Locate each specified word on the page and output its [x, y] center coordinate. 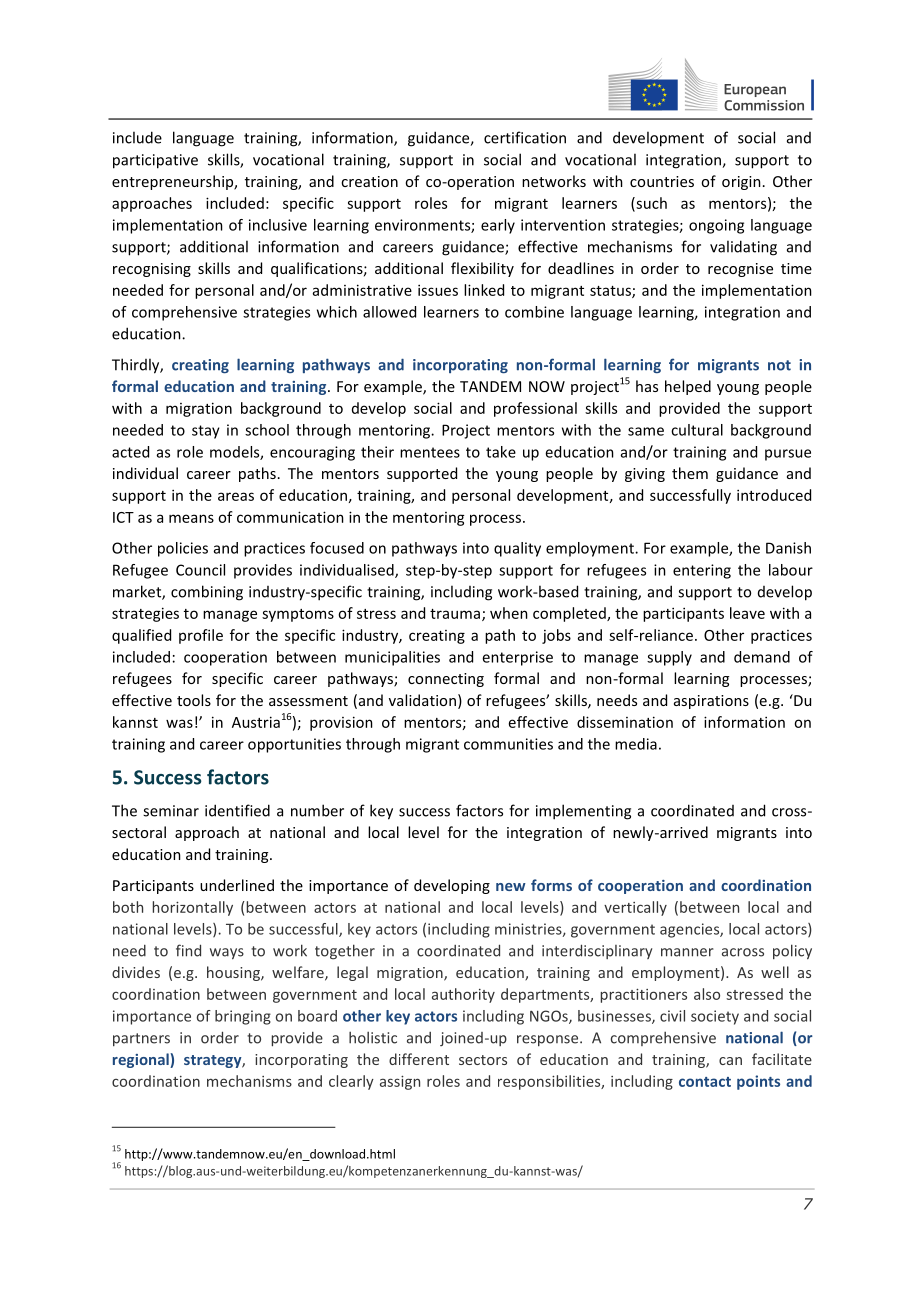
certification [525, 137]
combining [207, 593]
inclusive [278, 225]
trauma [455, 614]
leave [747, 613]
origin [741, 183]
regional [142, 1060]
